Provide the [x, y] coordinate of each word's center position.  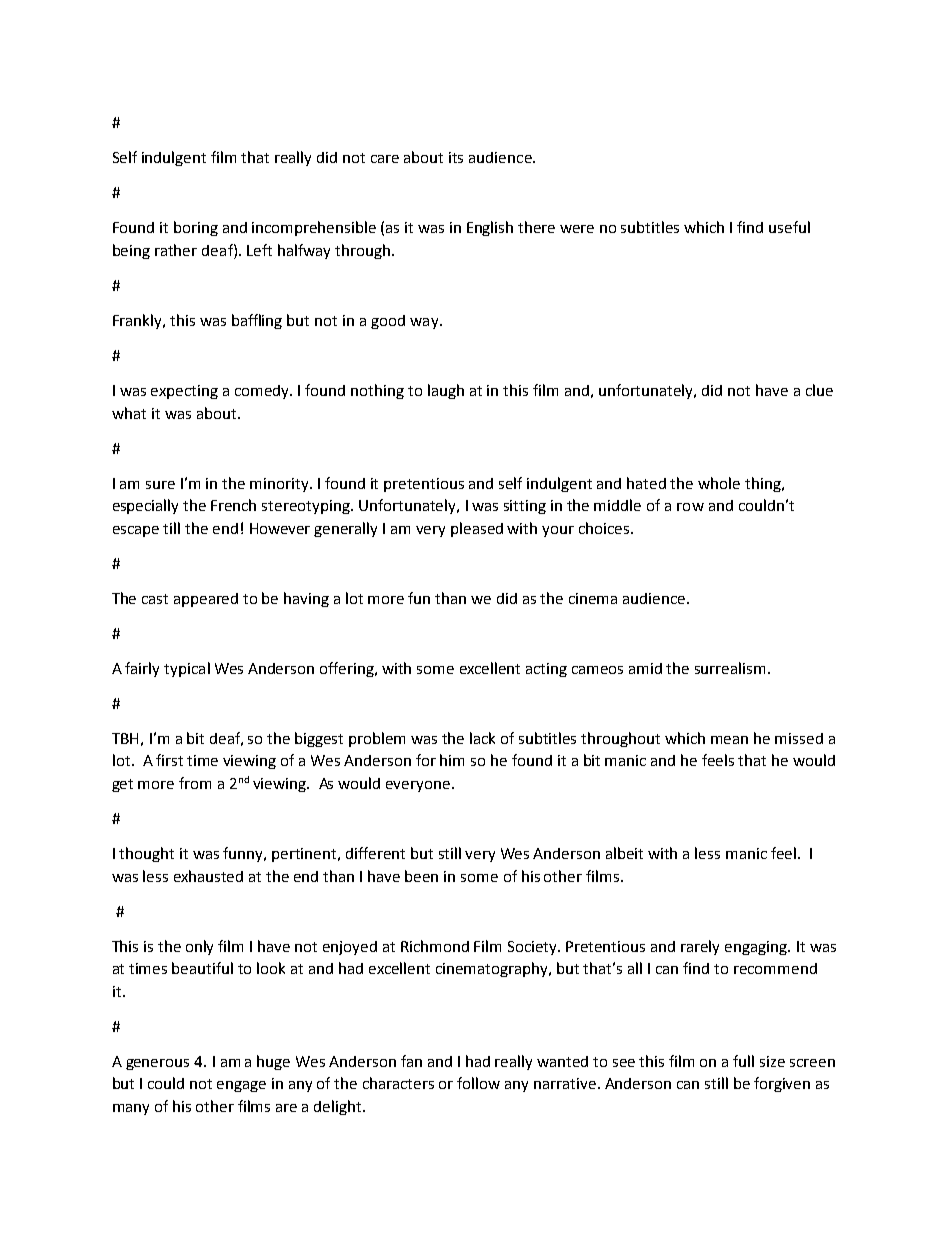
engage [241, 1086]
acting [546, 670]
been [421, 876]
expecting [184, 392]
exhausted [208, 876]
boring [196, 228]
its [456, 157]
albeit [624, 853]
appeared [206, 600]
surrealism [730, 668]
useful [789, 227]
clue [819, 390]
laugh [446, 391]
